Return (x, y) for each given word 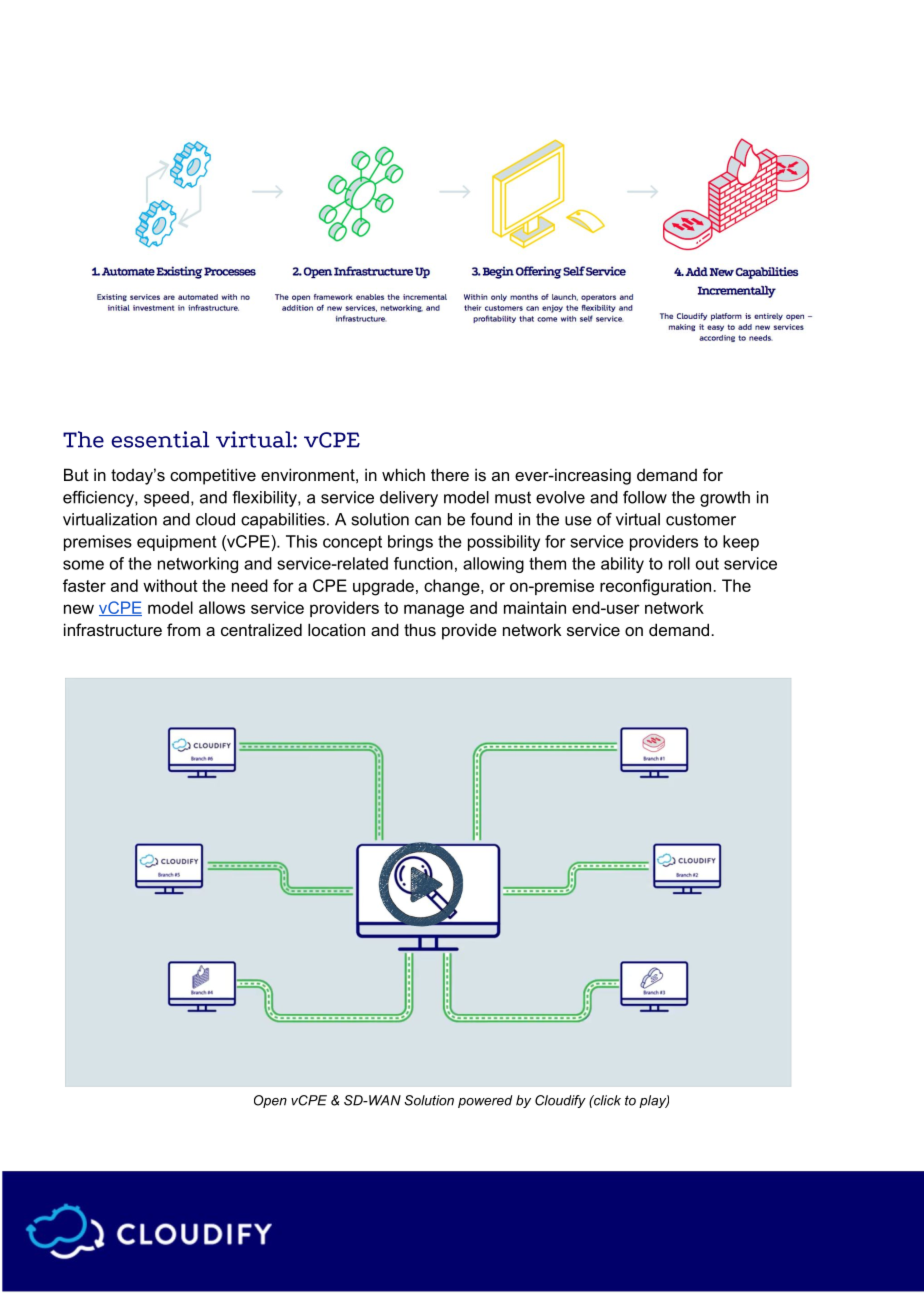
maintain (535, 607)
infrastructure (113, 629)
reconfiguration (657, 587)
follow (645, 497)
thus (420, 629)
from (183, 629)
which (403, 474)
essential (160, 439)
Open (270, 1101)
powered (485, 1101)
